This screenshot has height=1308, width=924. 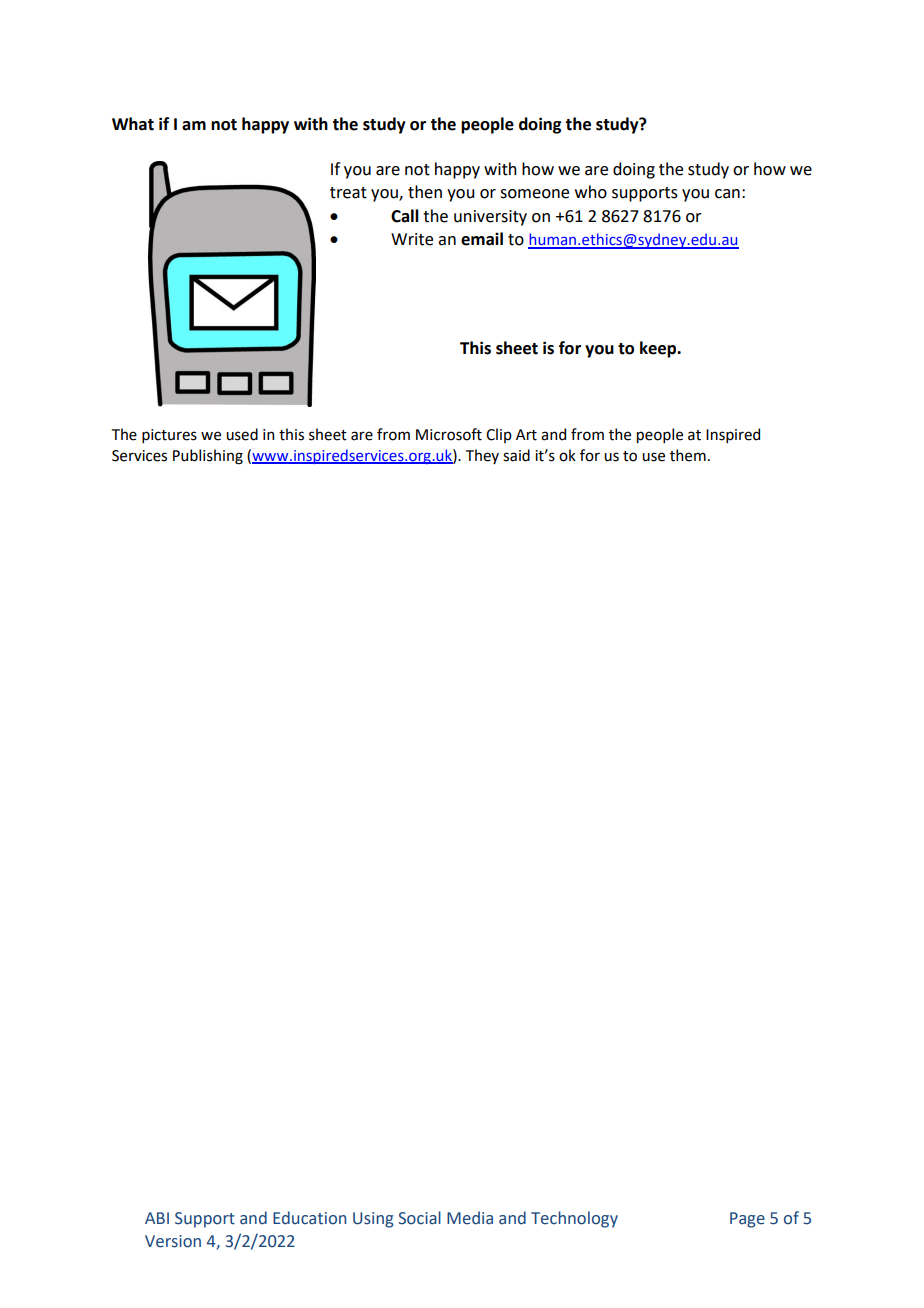 I want to click on Page, so click(x=747, y=1220).
